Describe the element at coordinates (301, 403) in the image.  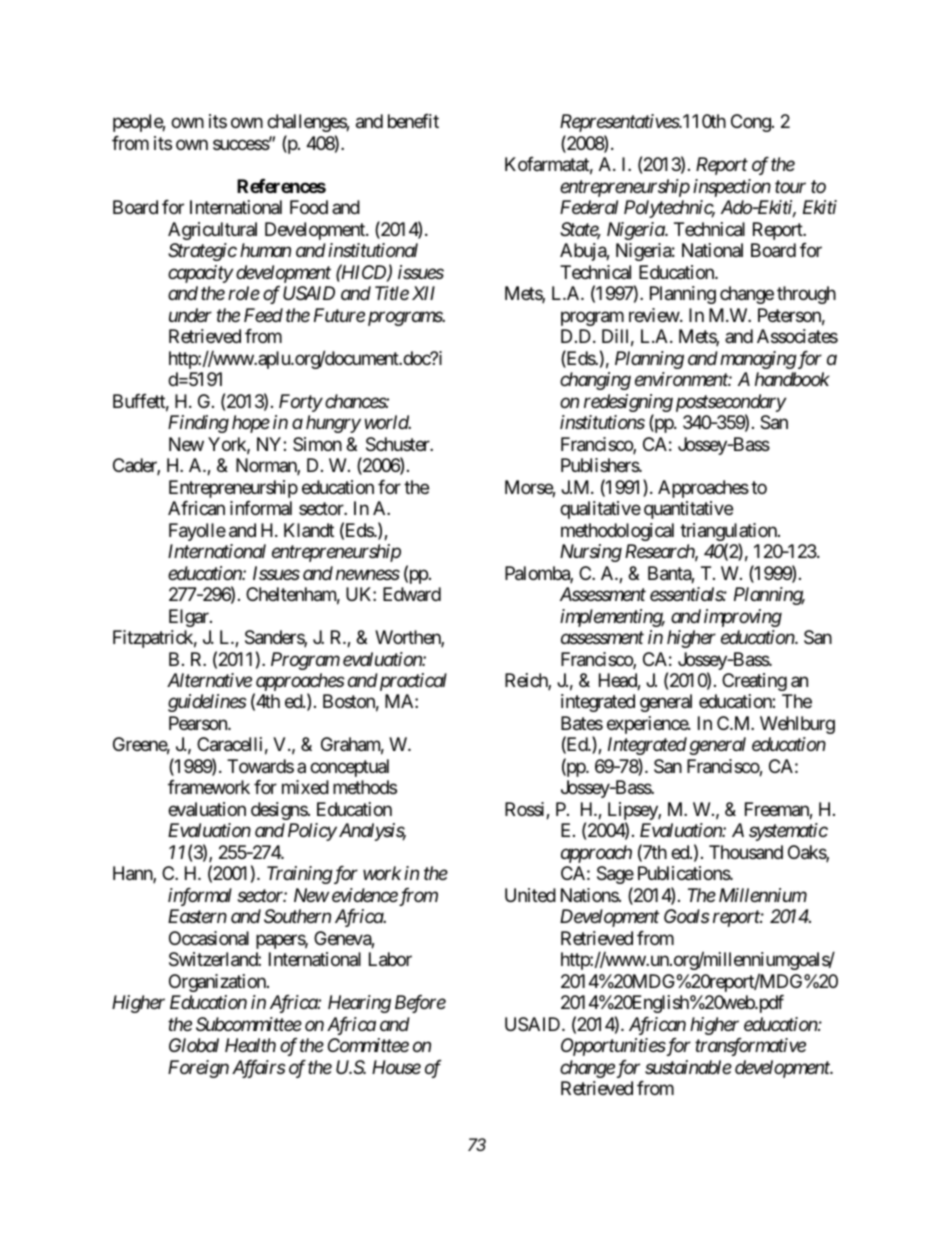
I see `Forty` at that location.
